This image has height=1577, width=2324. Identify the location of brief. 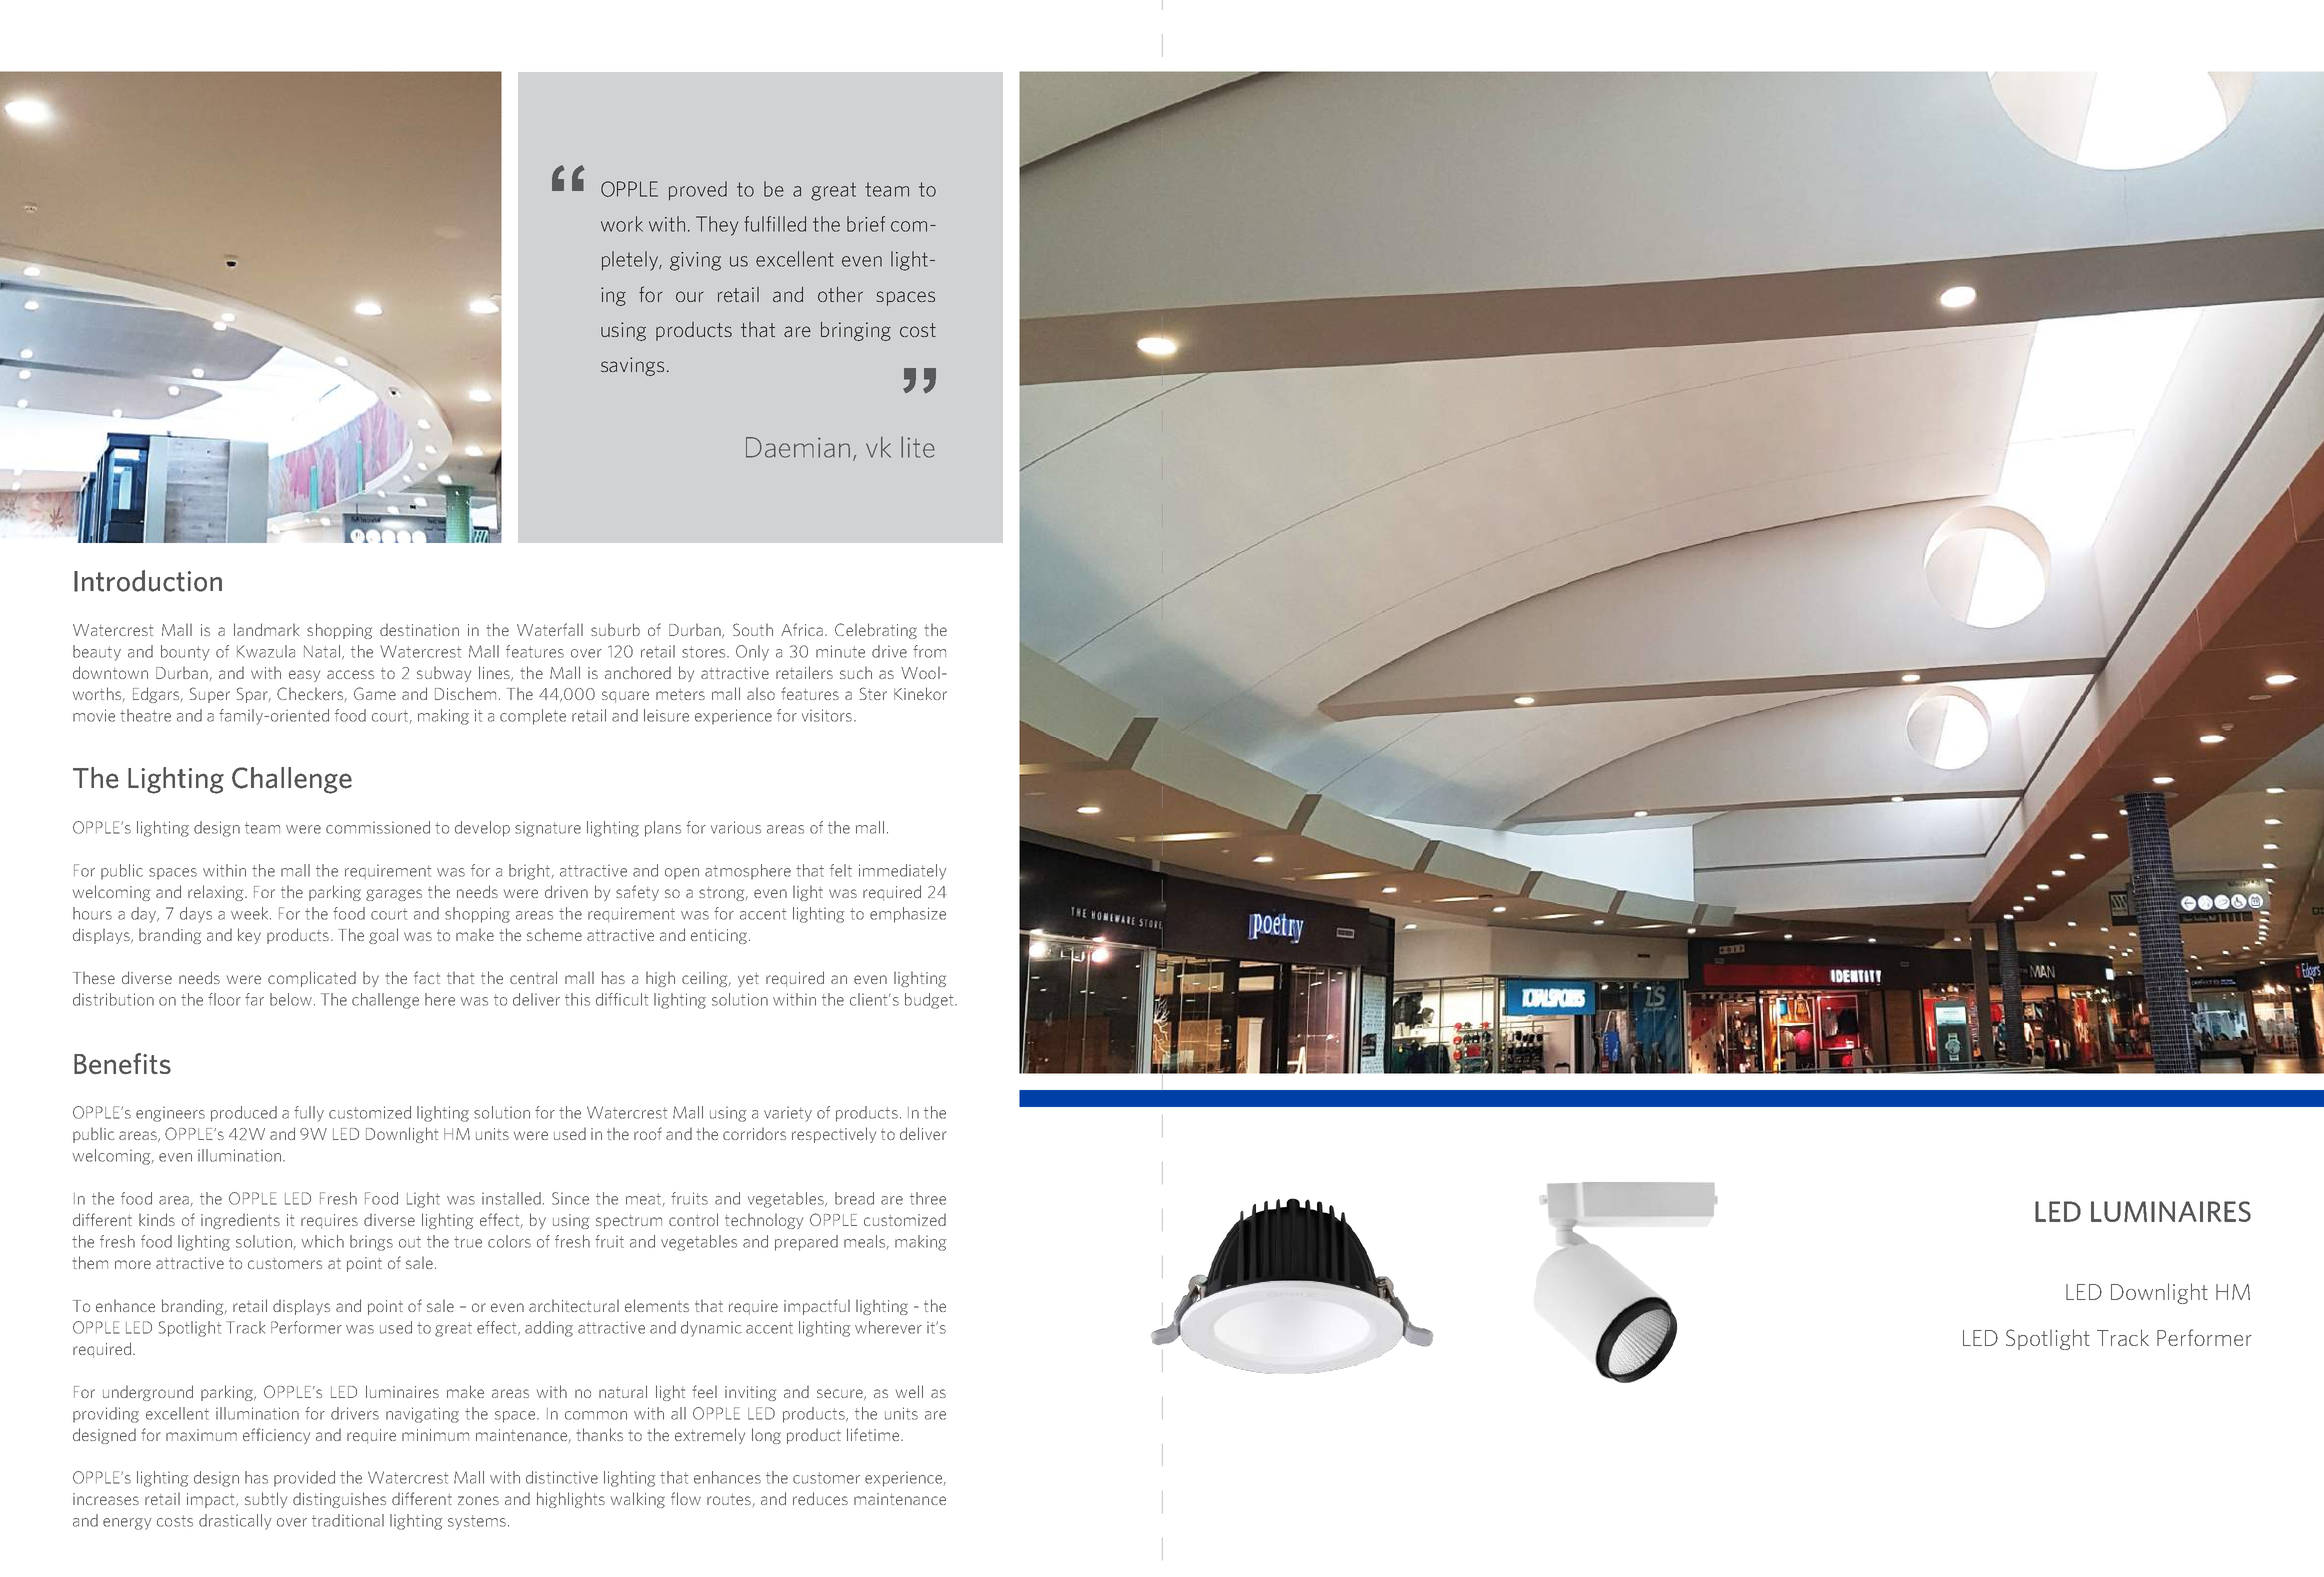
(866, 224).
